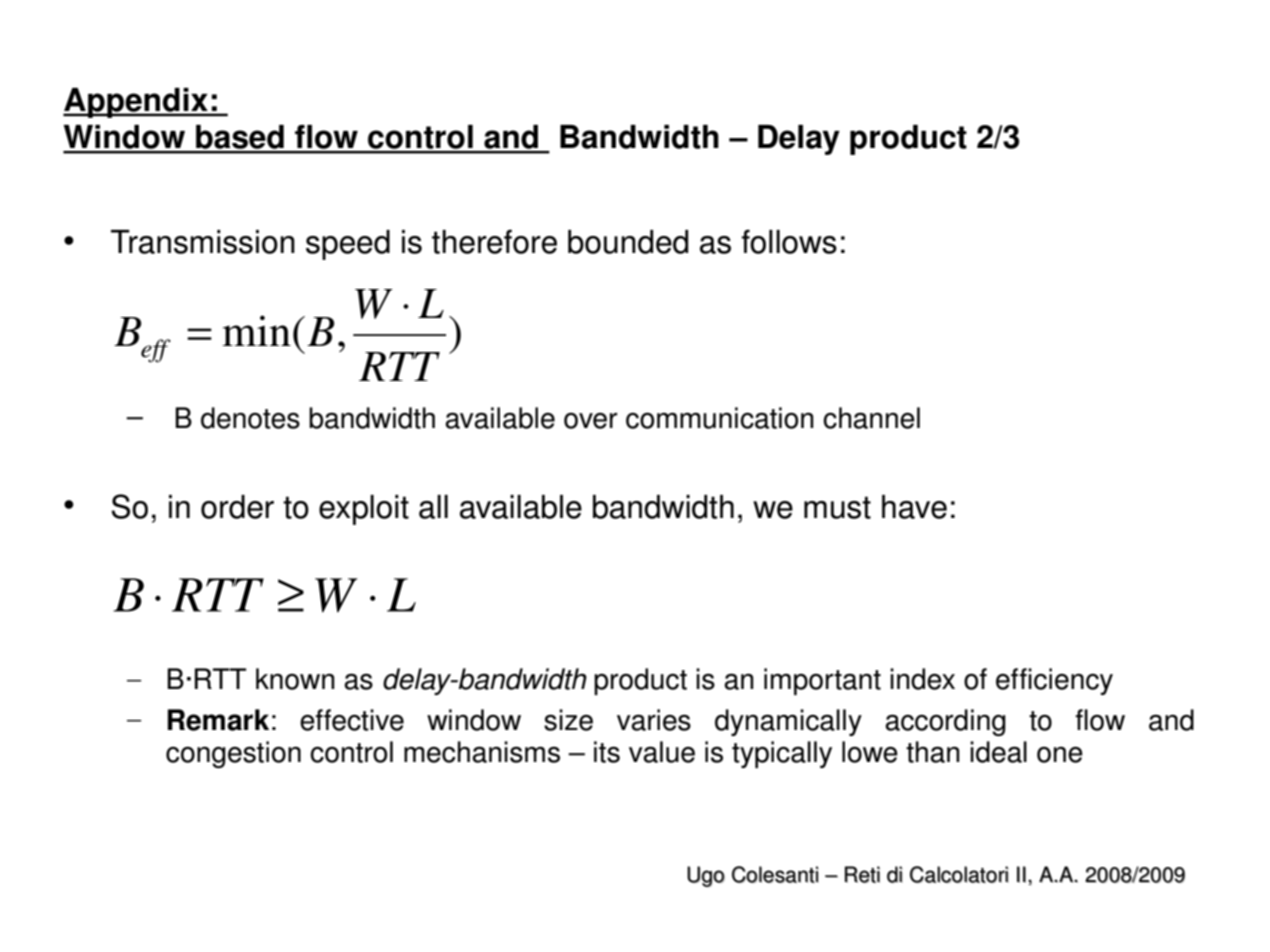 This page has height=952, width=1270. I want to click on therefore, so click(494, 241).
